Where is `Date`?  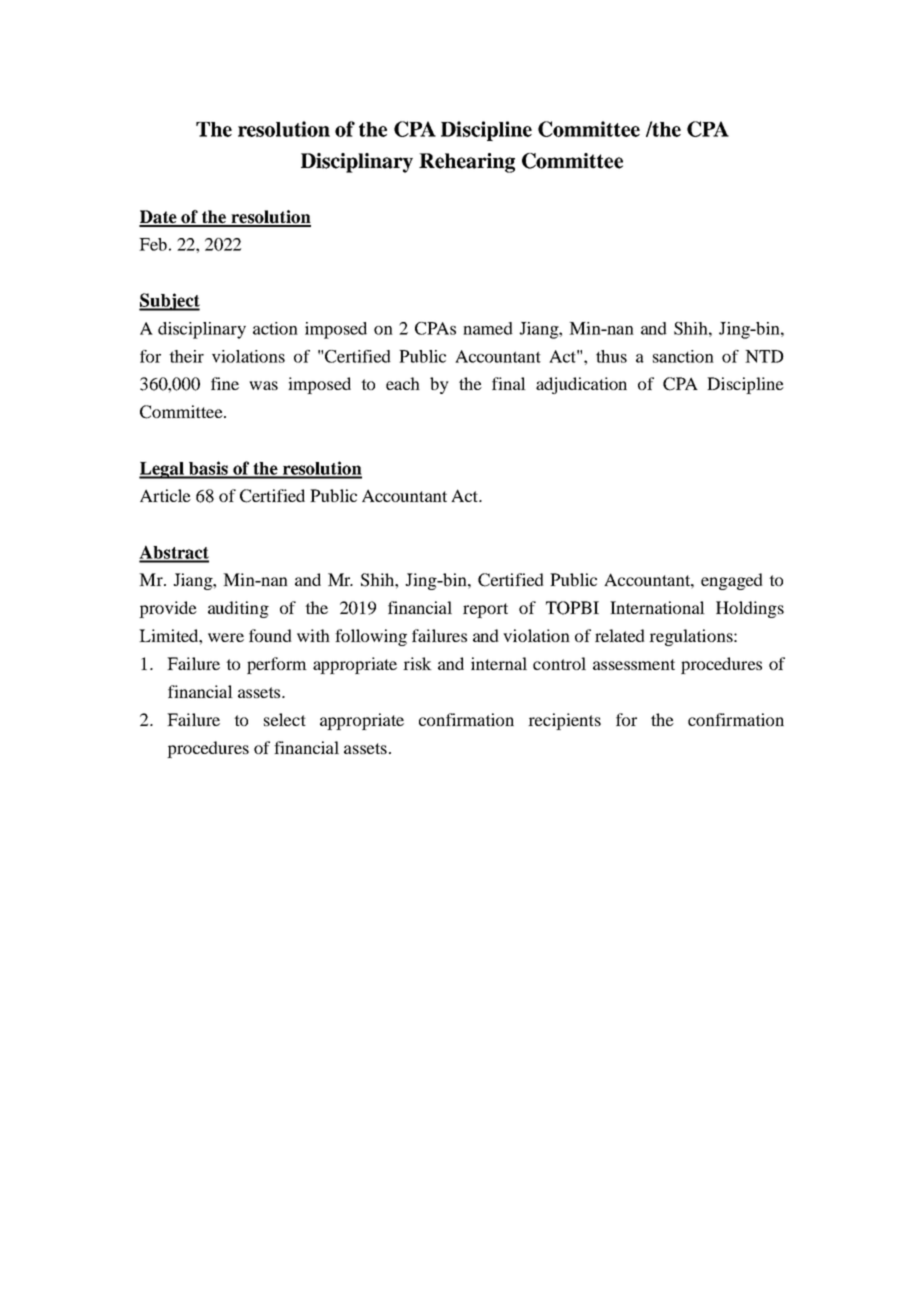 Date is located at coordinates (159, 218).
